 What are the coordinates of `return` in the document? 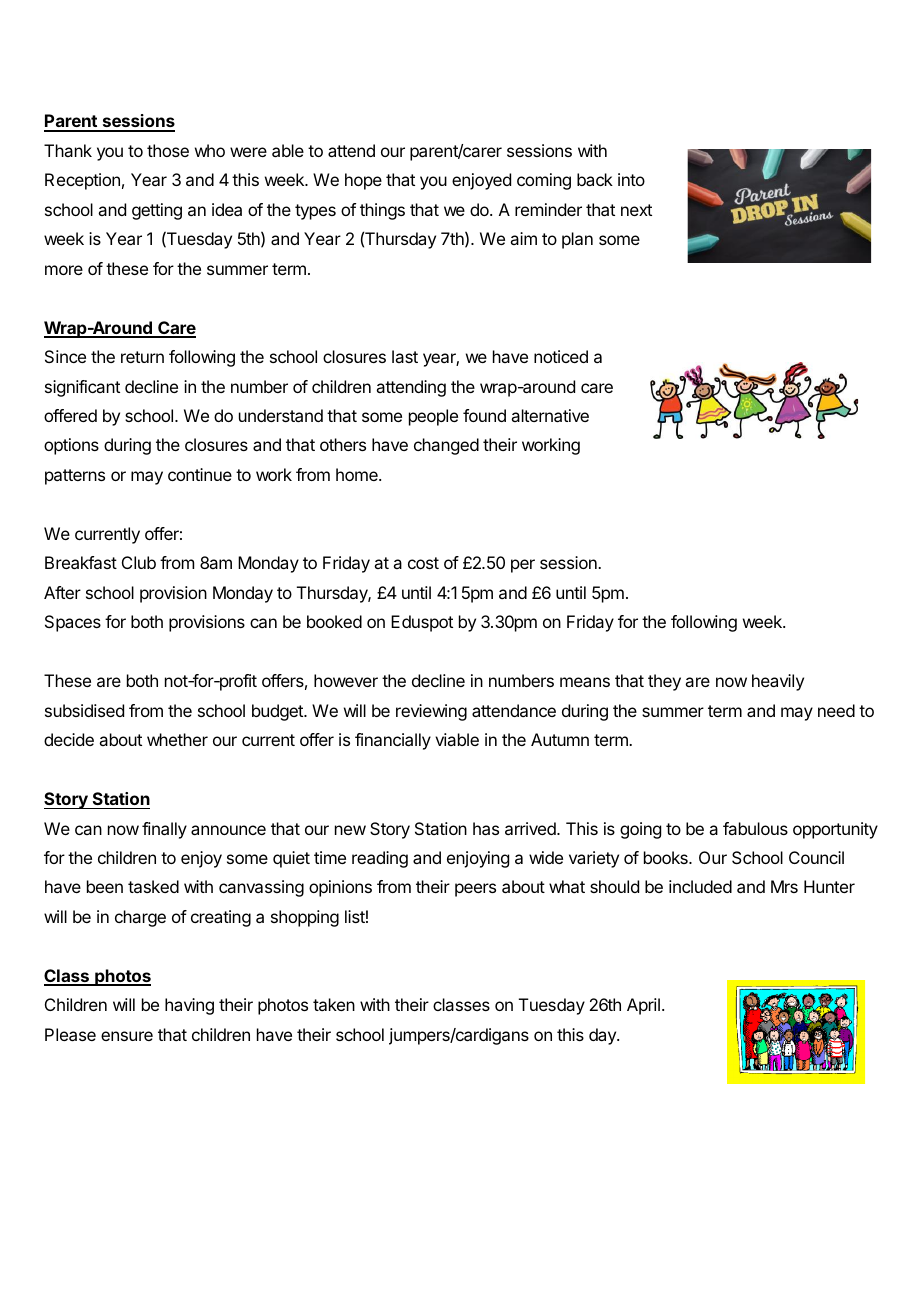 It's located at (142, 357).
